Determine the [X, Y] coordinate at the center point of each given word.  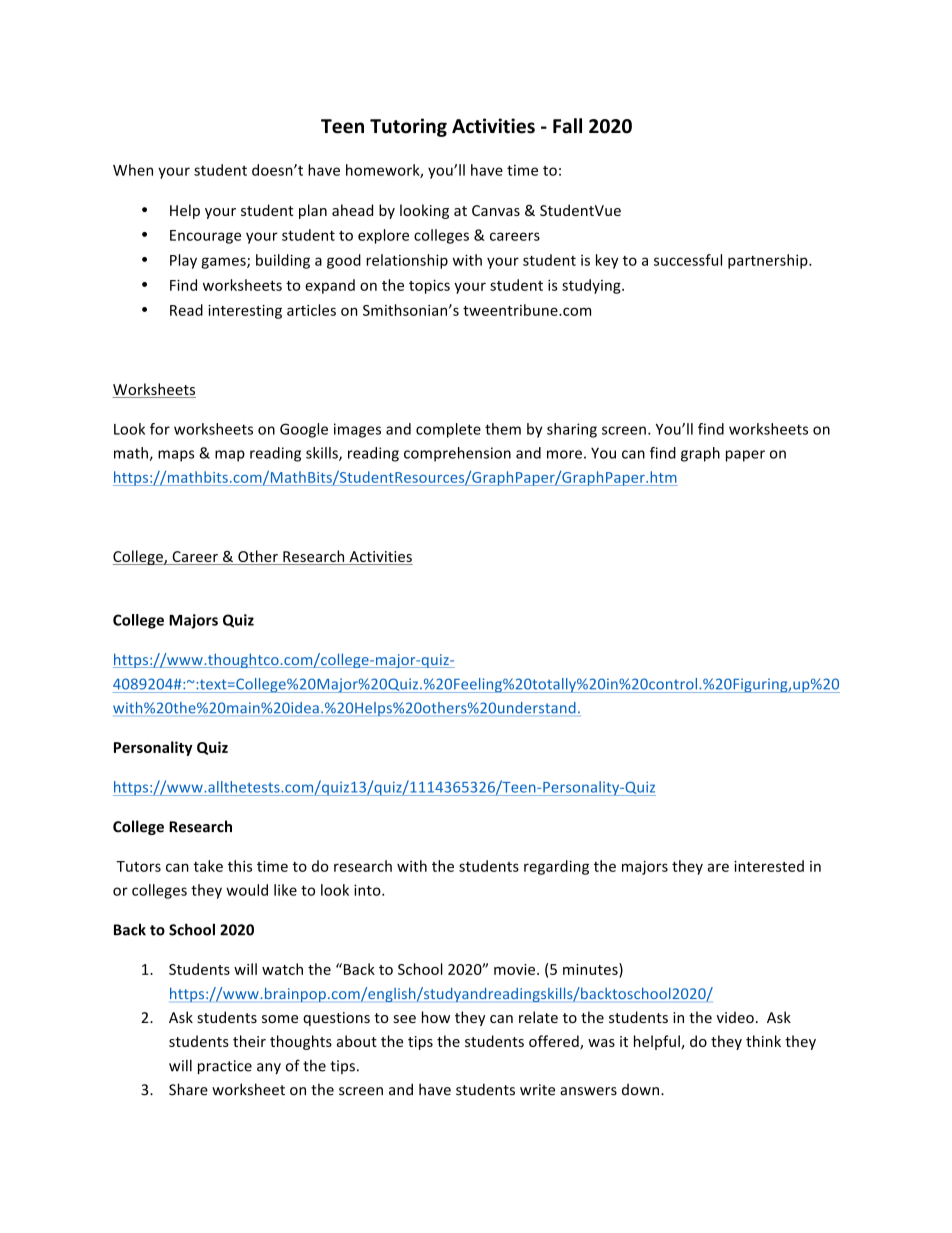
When [133, 170]
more [564, 454]
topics [429, 286]
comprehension [457, 454]
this [240, 866]
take [208, 866]
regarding [556, 867]
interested [769, 866]
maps [176, 456]
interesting [245, 312]
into [368, 890]
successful [688, 260]
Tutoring [408, 127]
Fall [567, 126]
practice [225, 1067]
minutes [591, 970]
